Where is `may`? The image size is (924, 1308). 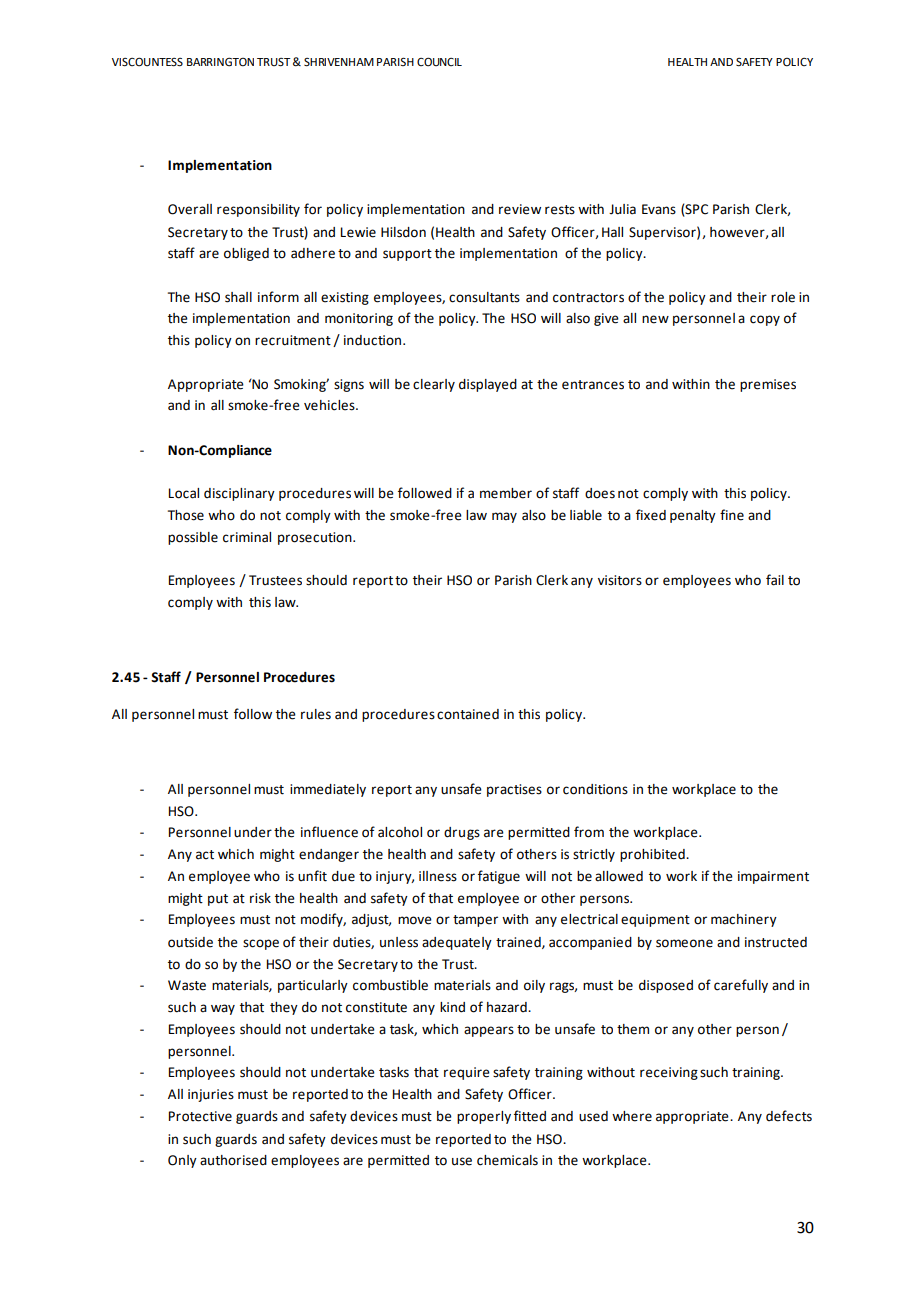 may is located at coordinates (504, 517).
